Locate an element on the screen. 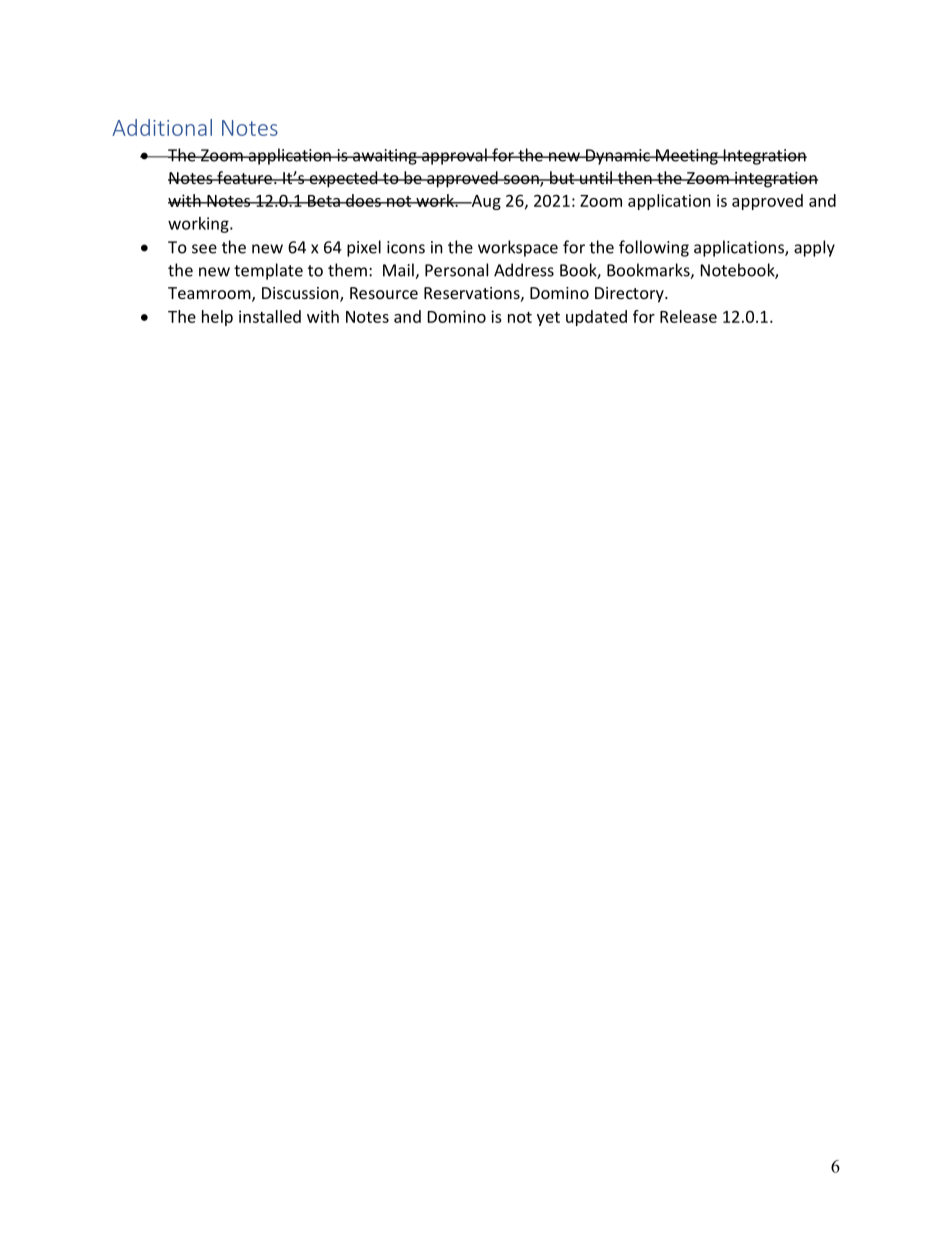 The height and width of the screenshot is (1233, 952). Aug is located at coordinates (485, 202).
